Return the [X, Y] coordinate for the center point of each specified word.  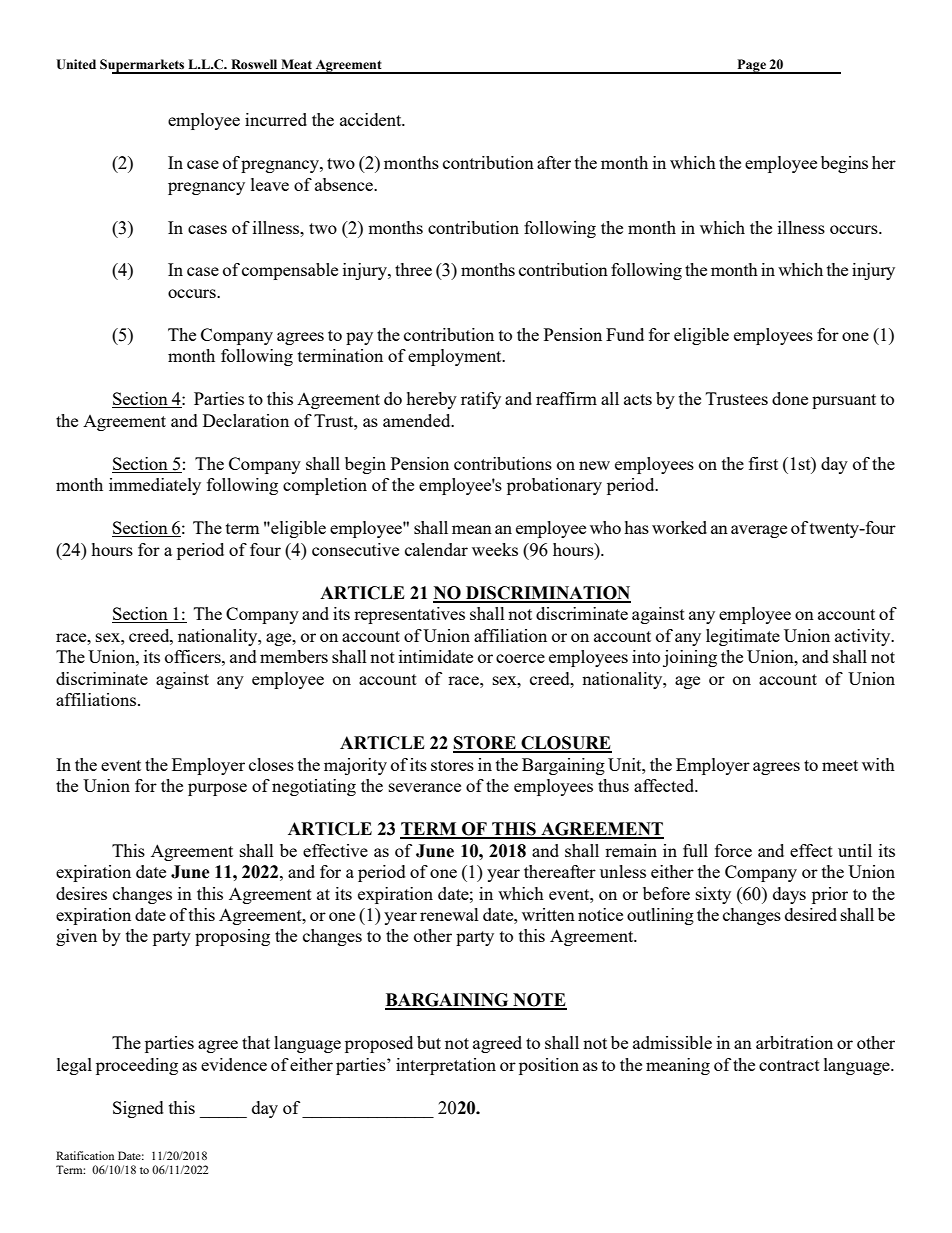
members [294, 656]
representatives [409, 615]
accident [372, 119]
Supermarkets [143, 66]
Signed [138, 1109]
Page [751, 66]
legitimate [743, 637]
